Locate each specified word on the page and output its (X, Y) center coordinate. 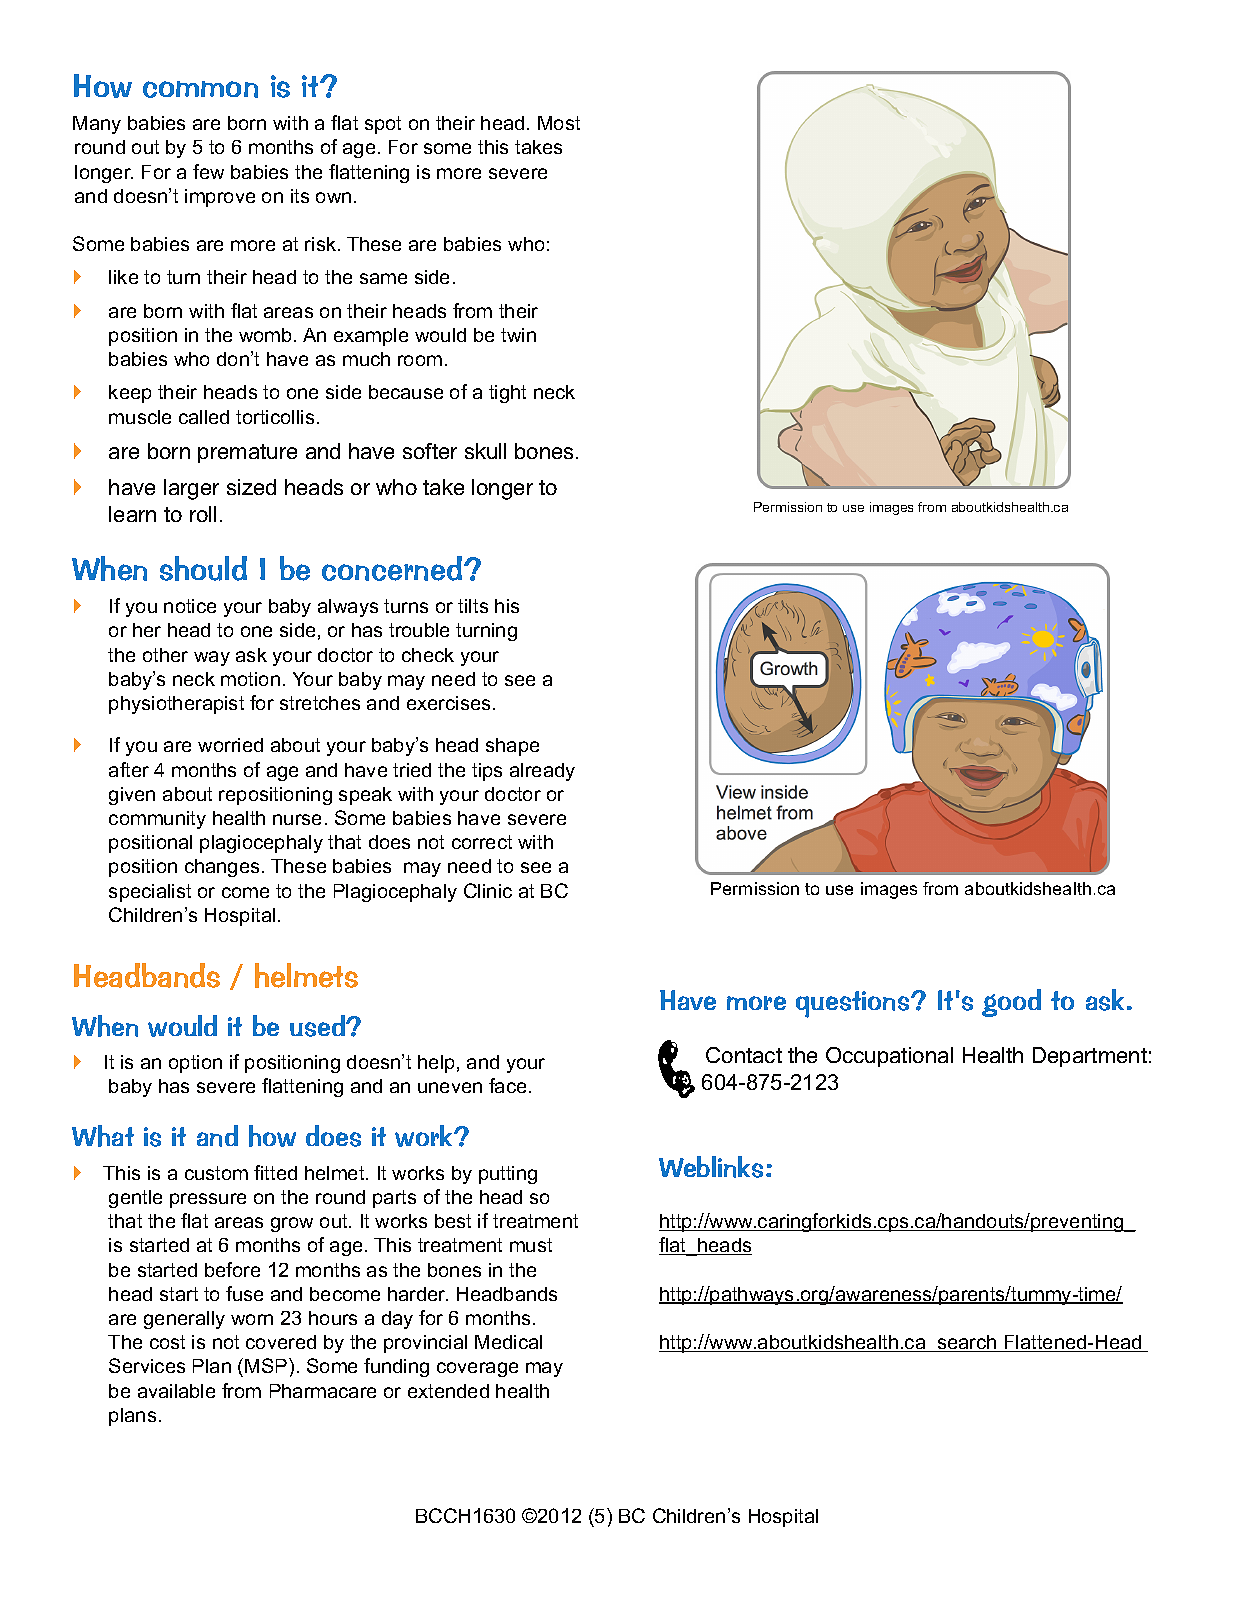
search (967, 1343)
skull (485, 451)
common (200, 89)
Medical (508, 1342)
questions (854, 1004)
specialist (150, 893)
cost (167, 1342)
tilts (473, 606)
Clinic (488, 890)
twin (518, 335)
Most (559, 123)
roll (203, 514)
